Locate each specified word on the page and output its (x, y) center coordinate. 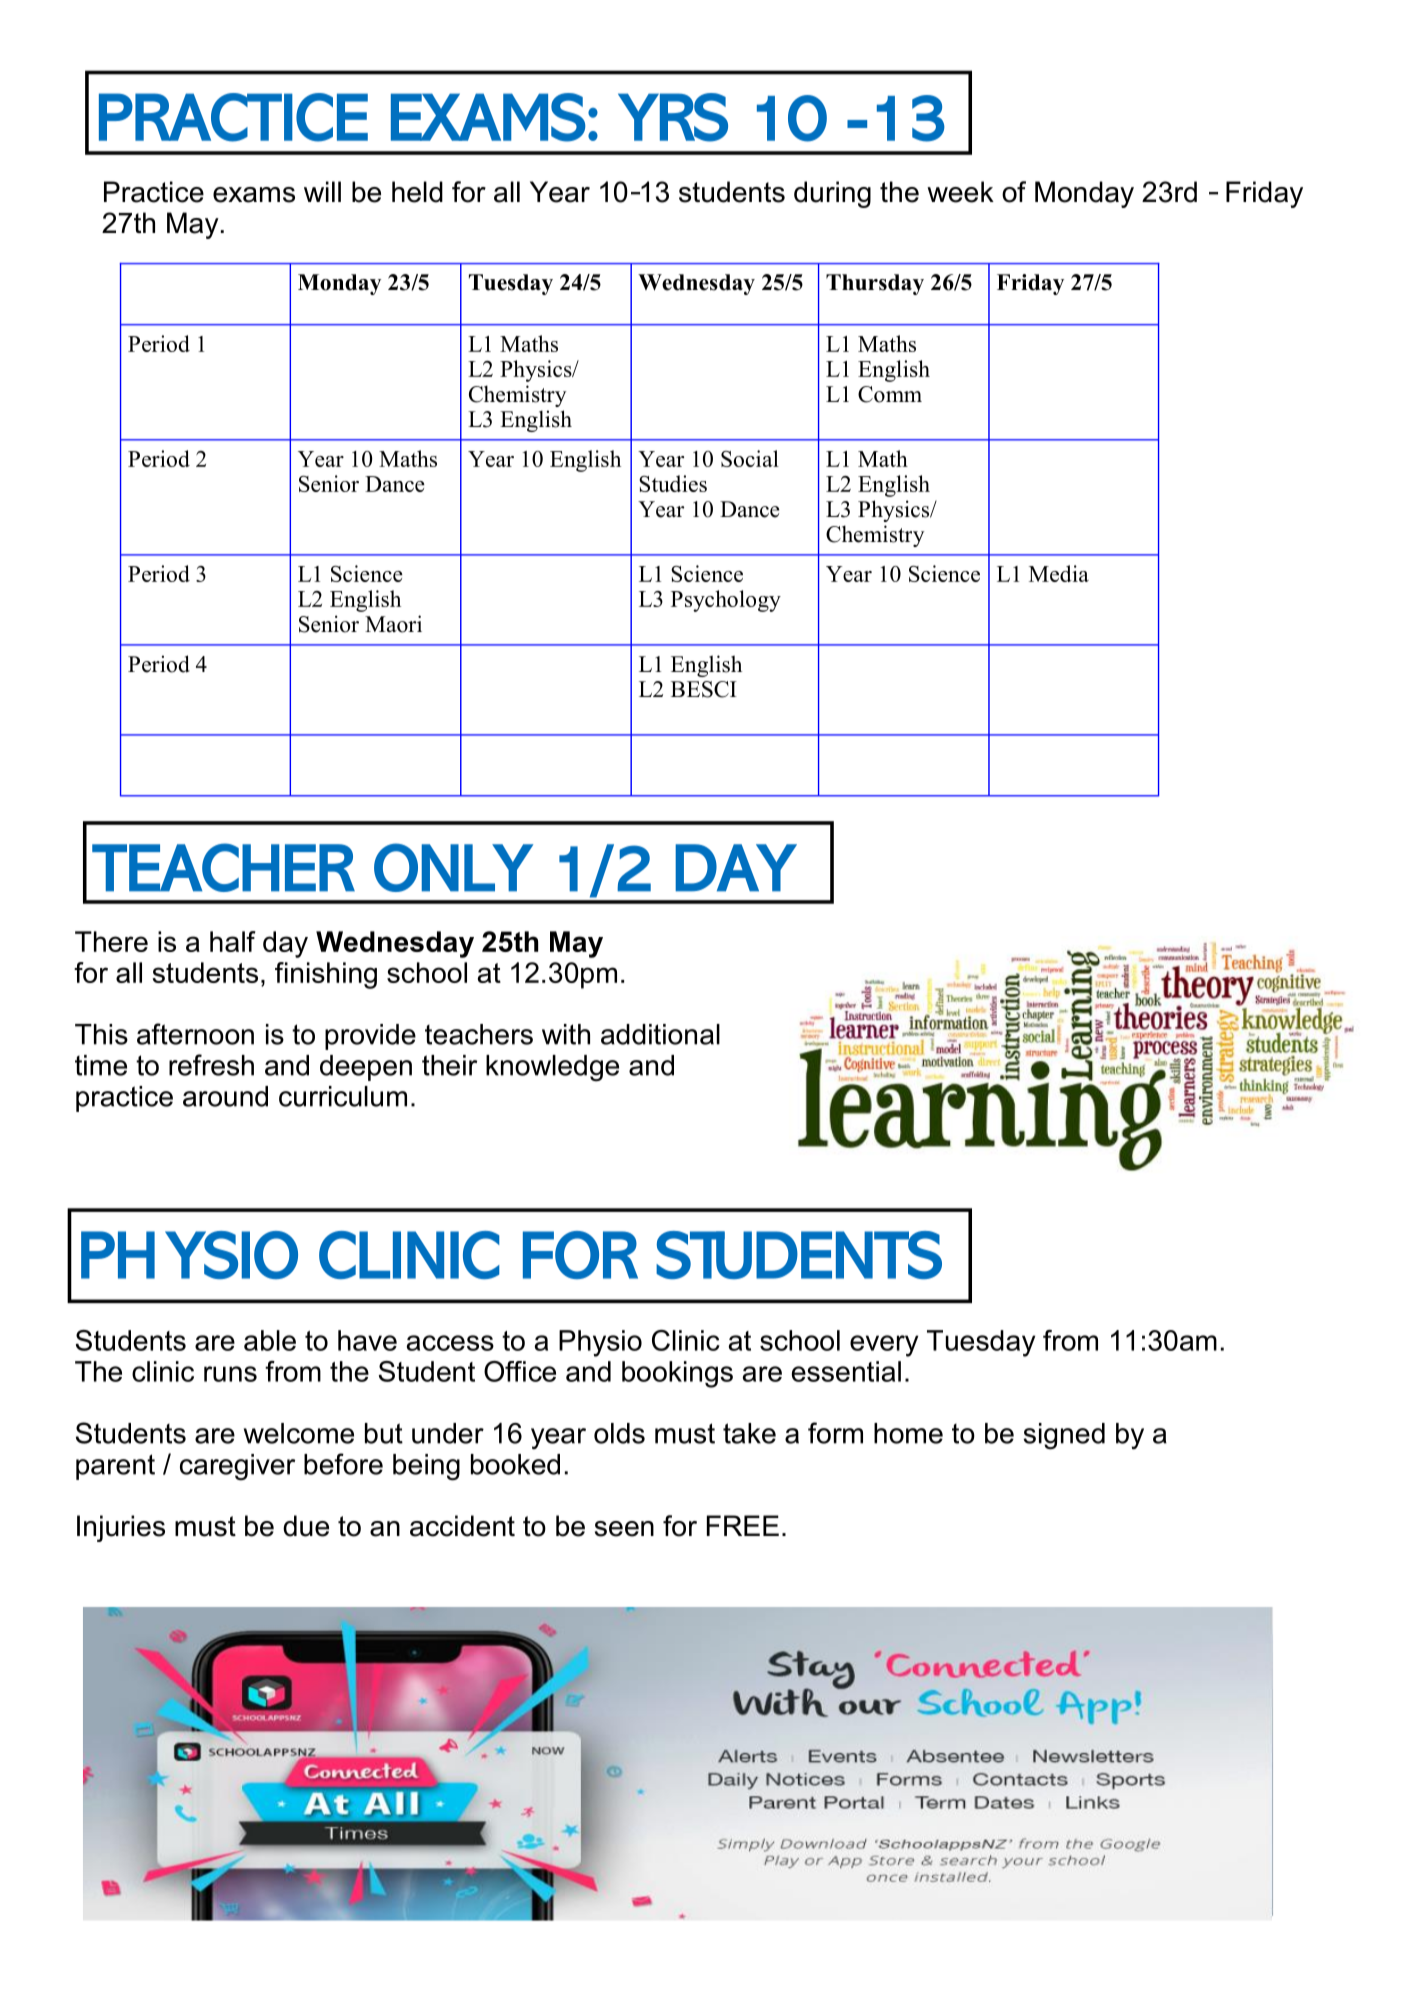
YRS (673, 117)
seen (624, 1529)
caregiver (237, 1467)
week (960, 192)
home (908, 1433)
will (322, 191)
